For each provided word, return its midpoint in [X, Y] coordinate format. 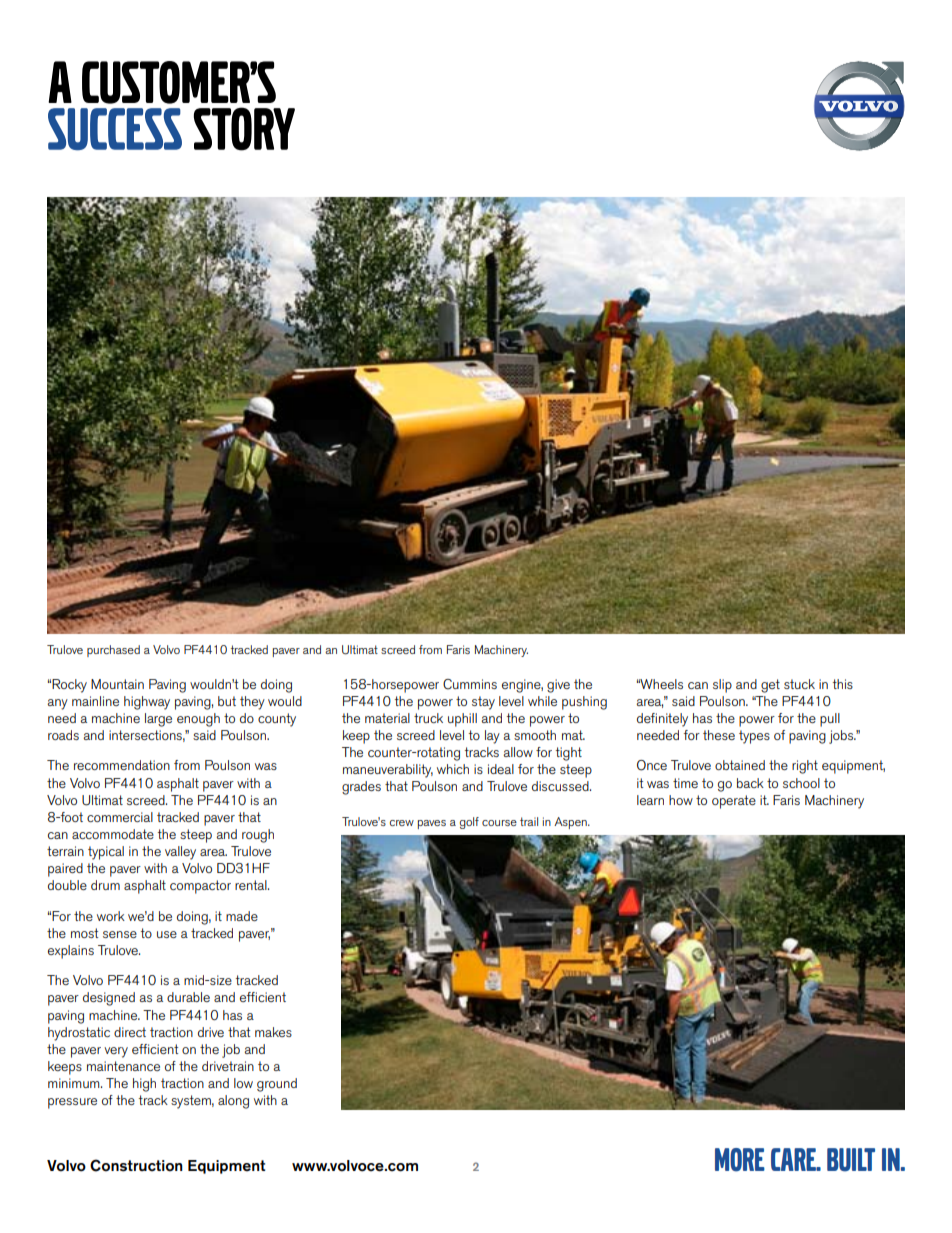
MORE [740, 1160]
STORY [244, 129]
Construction [136, 1165]
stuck [799, 684]
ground [277, 1085]
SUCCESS [115, 129]
